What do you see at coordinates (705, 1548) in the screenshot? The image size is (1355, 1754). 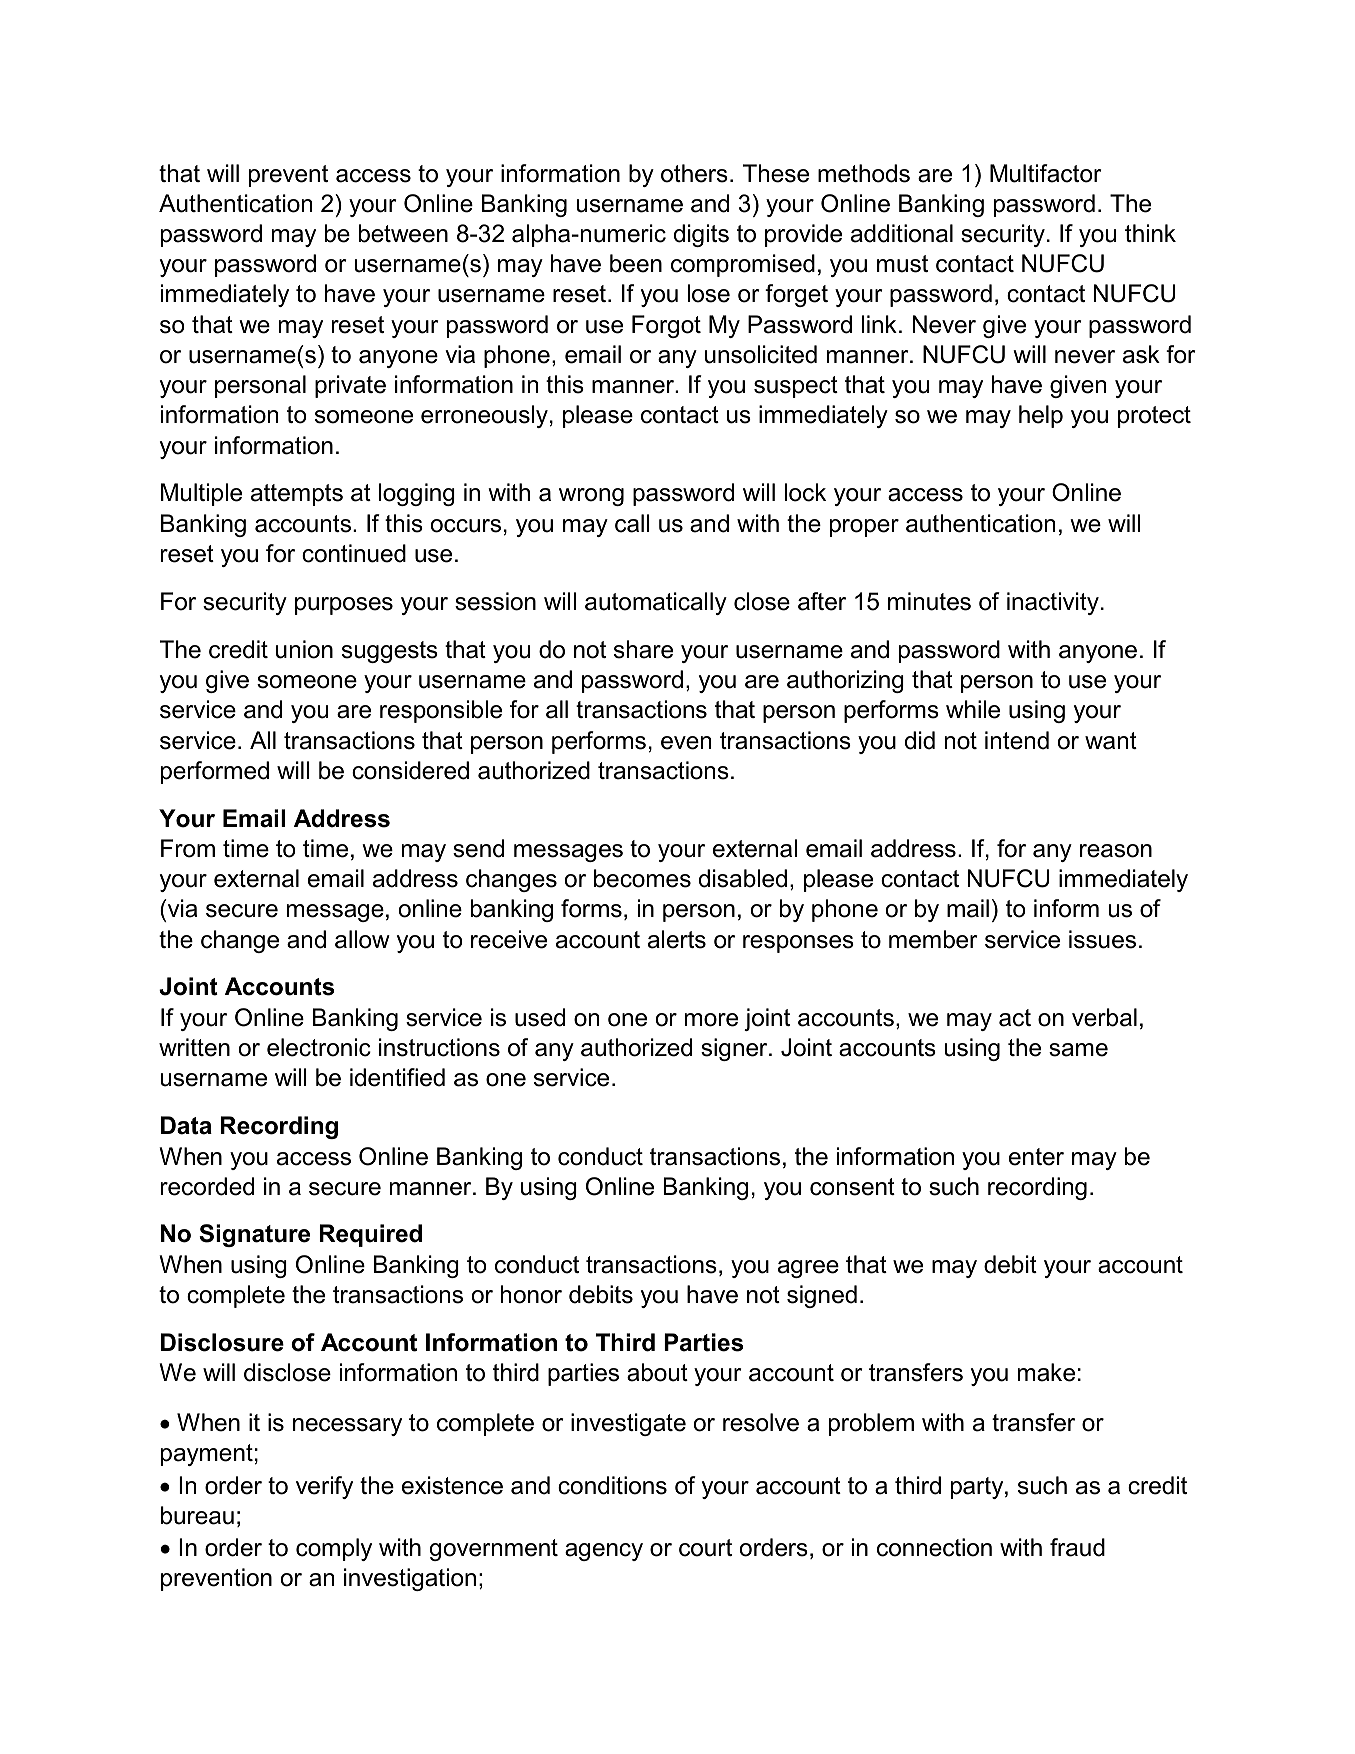 I see `court` at bounding box center [705, 1548].
